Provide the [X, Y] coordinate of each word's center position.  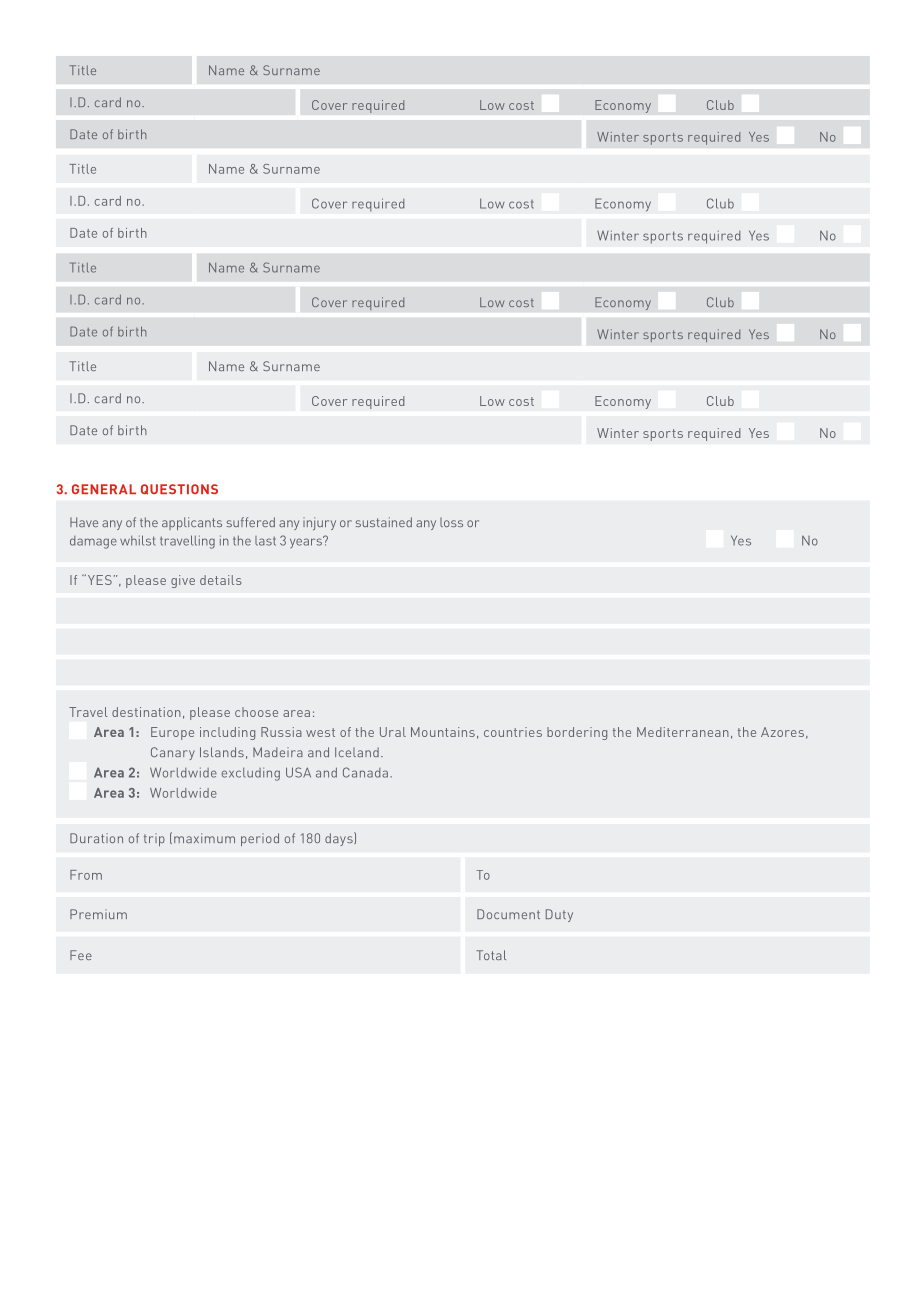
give [183, 581]
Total [491, 955]
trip [154, 839]
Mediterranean [683, 732]
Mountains [443, 732]
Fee [81, 955]
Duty [559, 915]
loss [451, 522]
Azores [782, 732]
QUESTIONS [179, 489]
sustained [384, 522]
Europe [172, 733]
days [340, 839]
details [221, 580]
